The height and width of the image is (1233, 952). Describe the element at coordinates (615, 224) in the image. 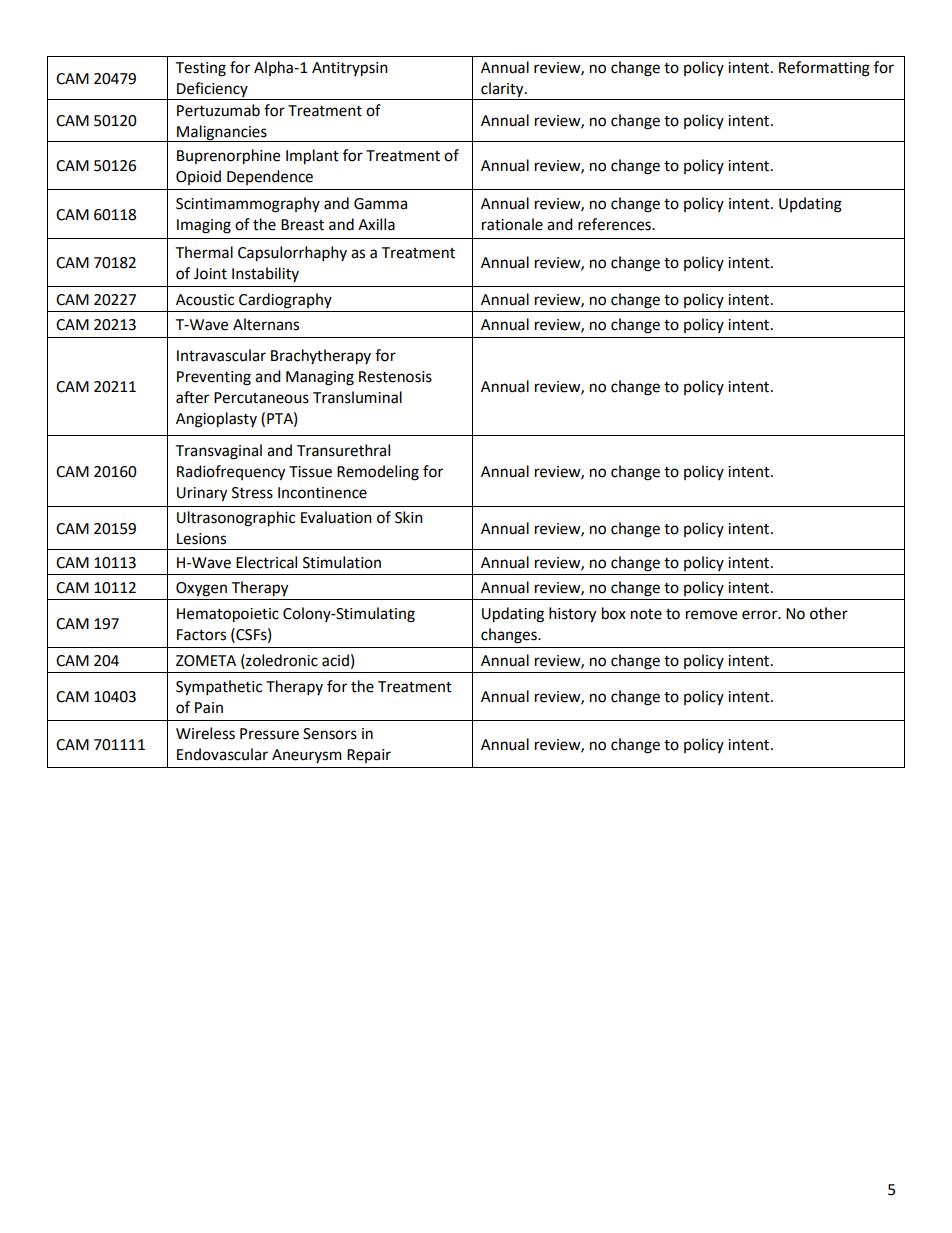

I see `references` at that location.
